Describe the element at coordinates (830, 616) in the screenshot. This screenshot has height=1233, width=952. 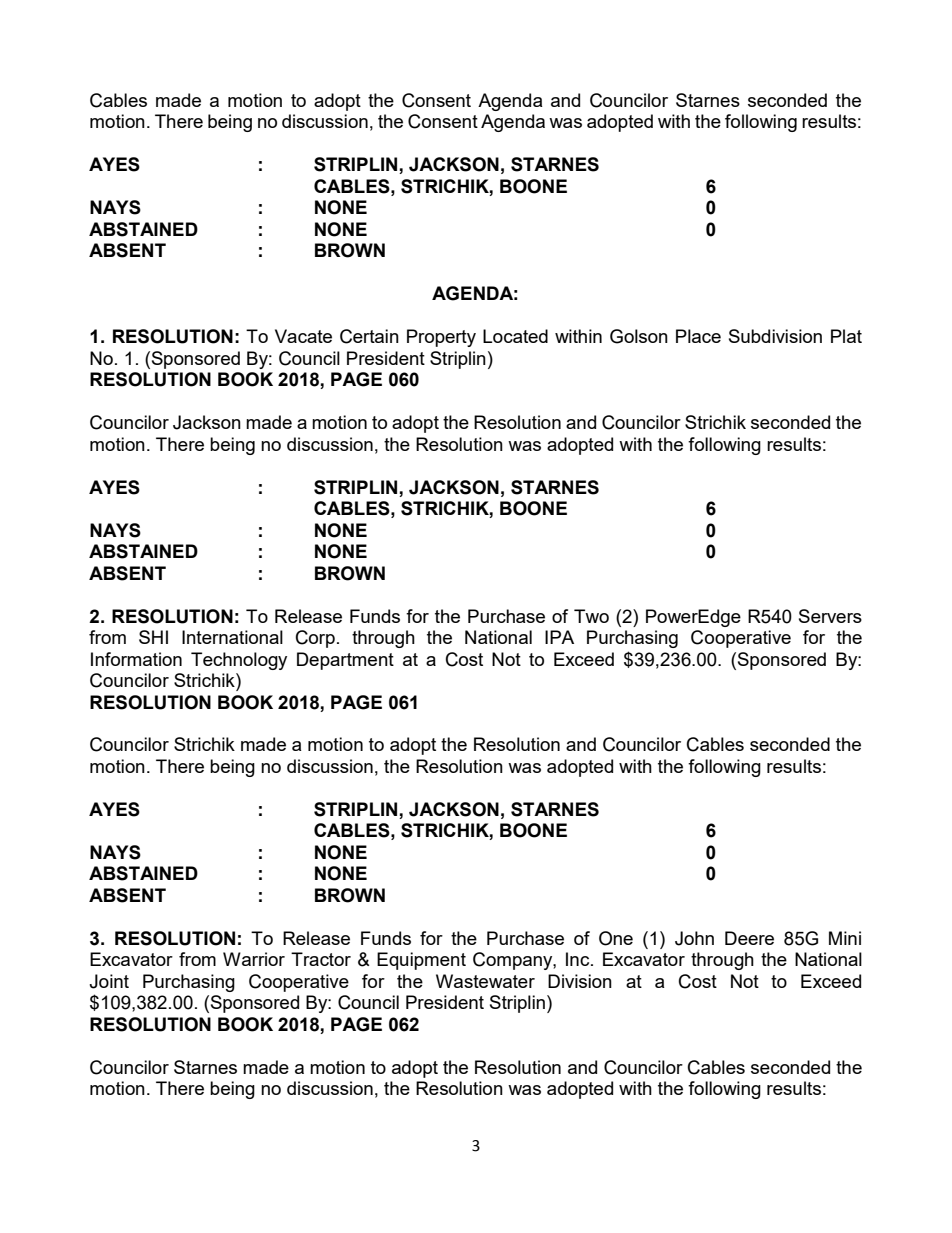
I see `Servers` at that location.
